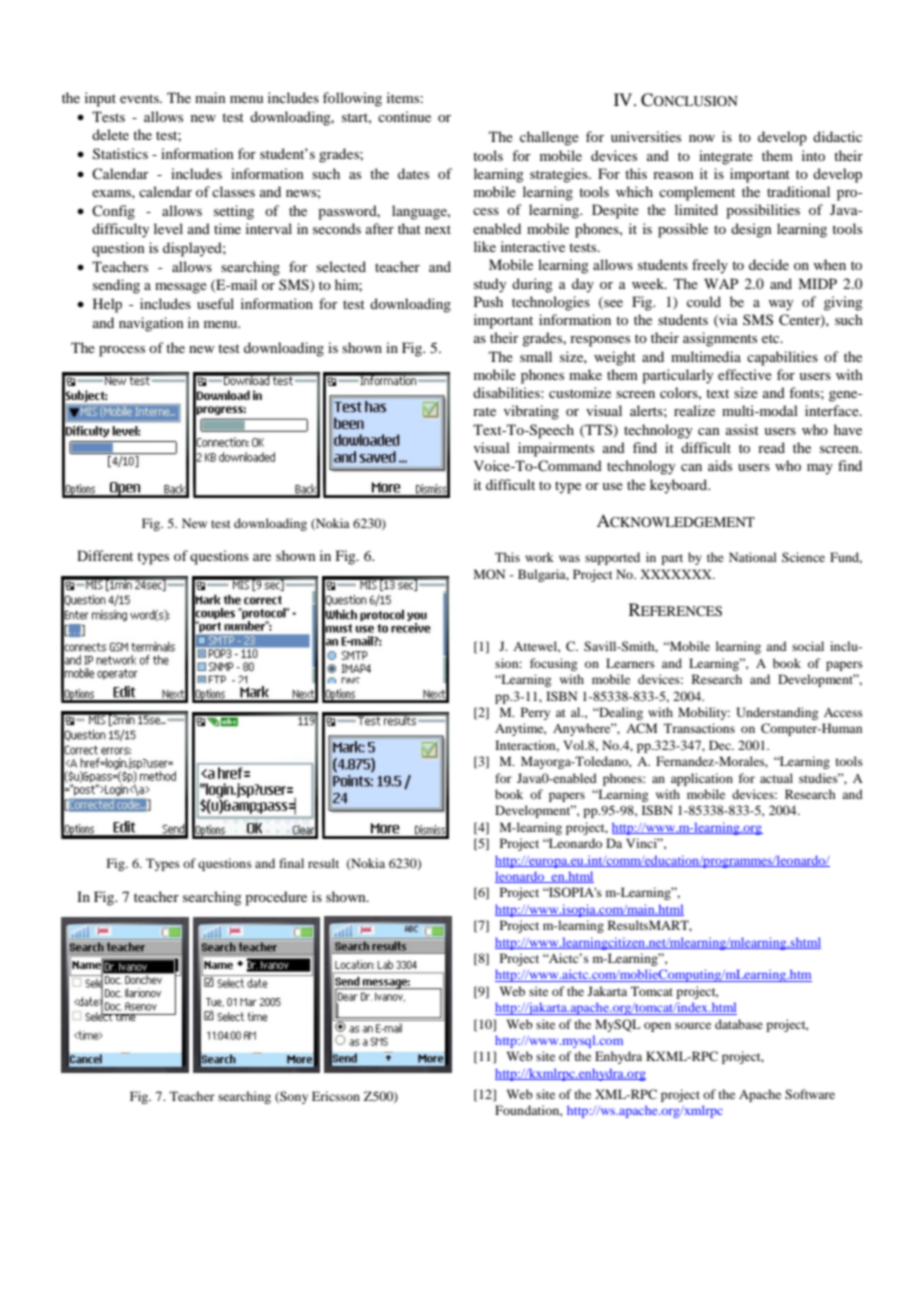 This screenshot has width=924, height=1308. Describe the element at coordinates (810, 1094) in the screenshot. I see `Software` at that location.
